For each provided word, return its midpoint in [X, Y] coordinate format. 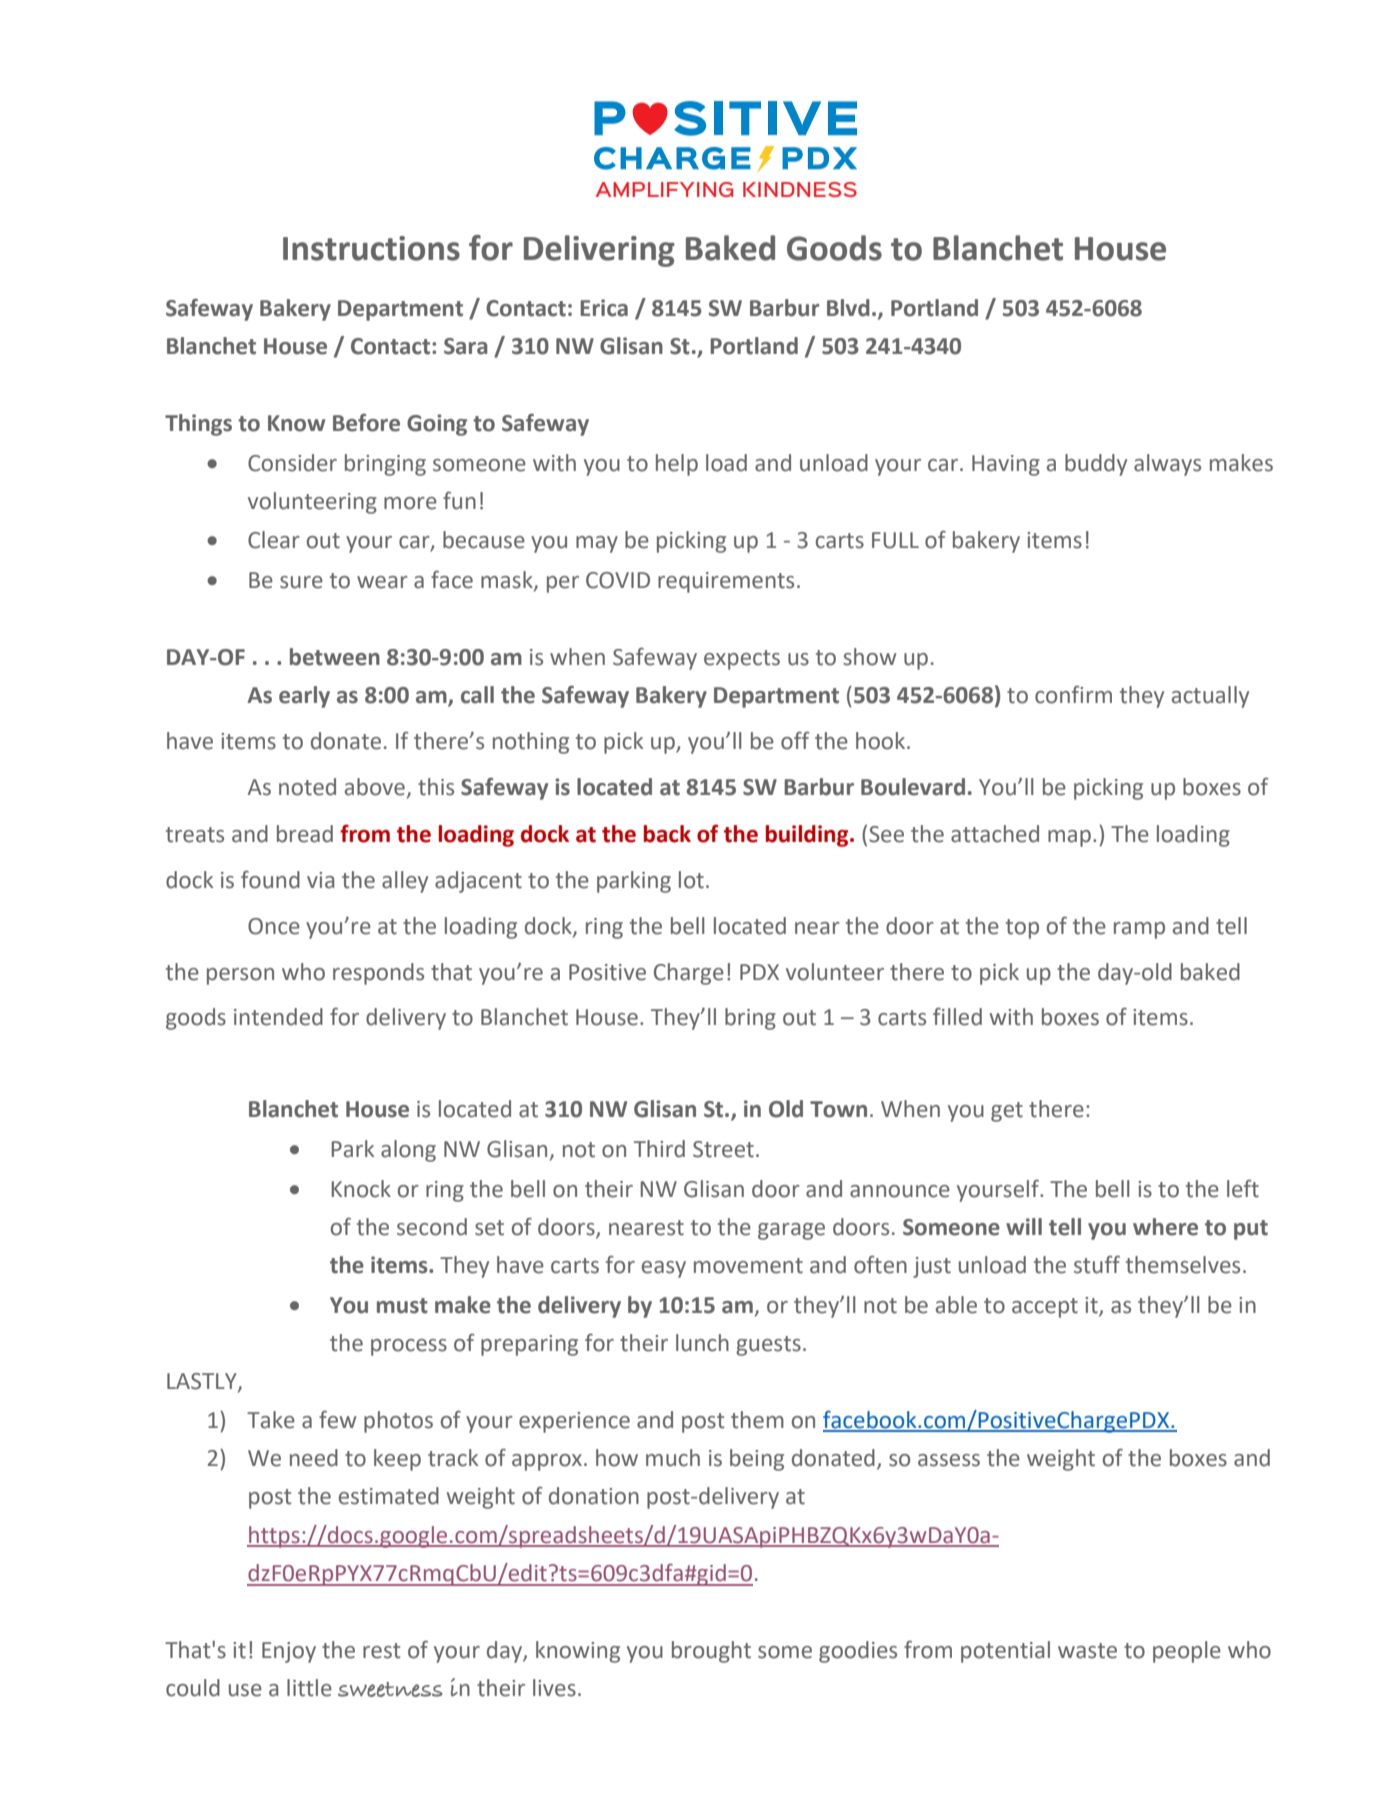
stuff [1097, 1264]
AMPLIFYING [664, 189]
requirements [726, 582]
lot [691, 880]
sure [301, 582]
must [402, 1306]
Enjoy [289, 1652]
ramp [1139, 930]
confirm [1073, 694]
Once [274, 926]
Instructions [371, 248]
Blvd [848, 308]
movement [748, 1266]
